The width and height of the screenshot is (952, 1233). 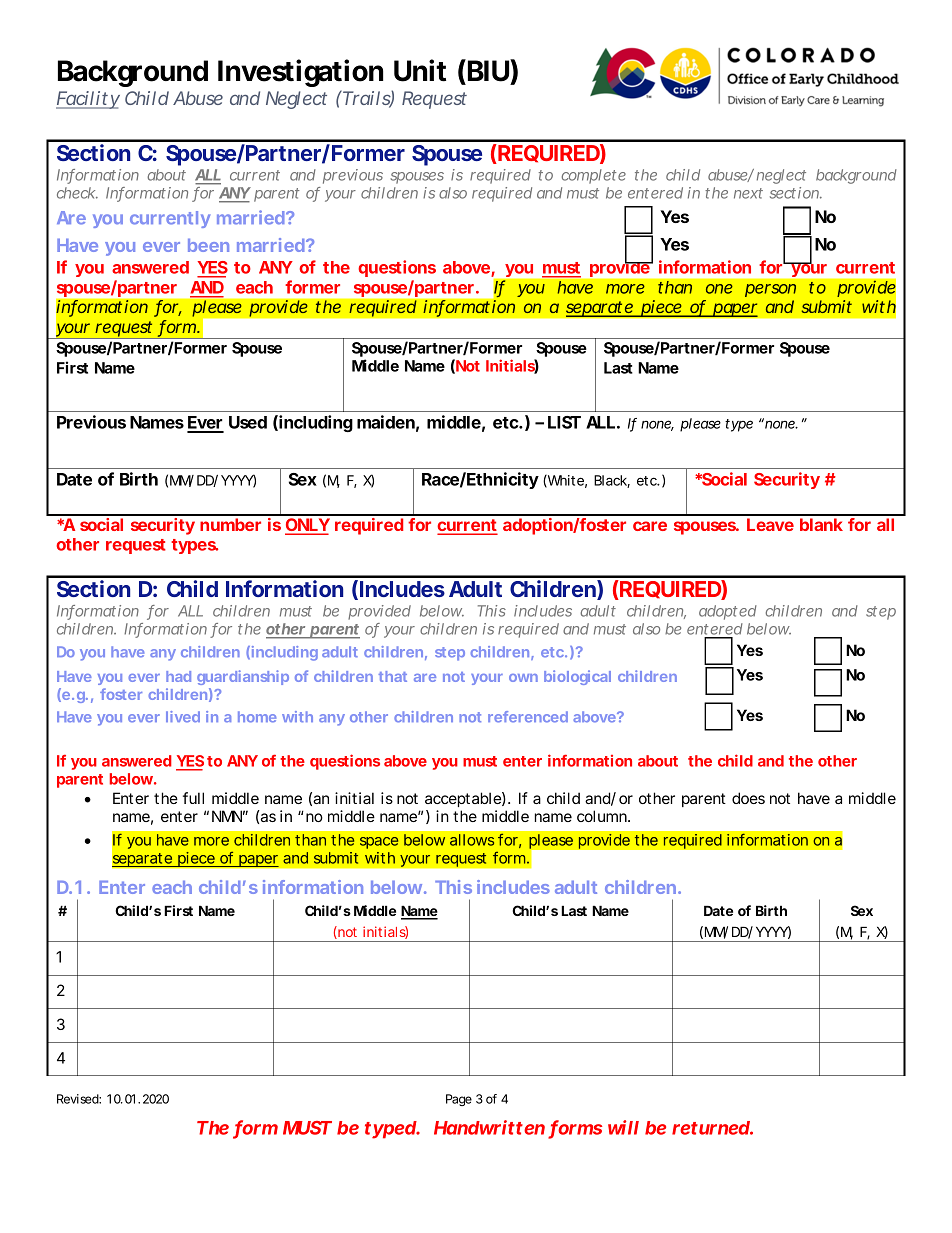 I want to click on been, so click(x=208, y=245).
